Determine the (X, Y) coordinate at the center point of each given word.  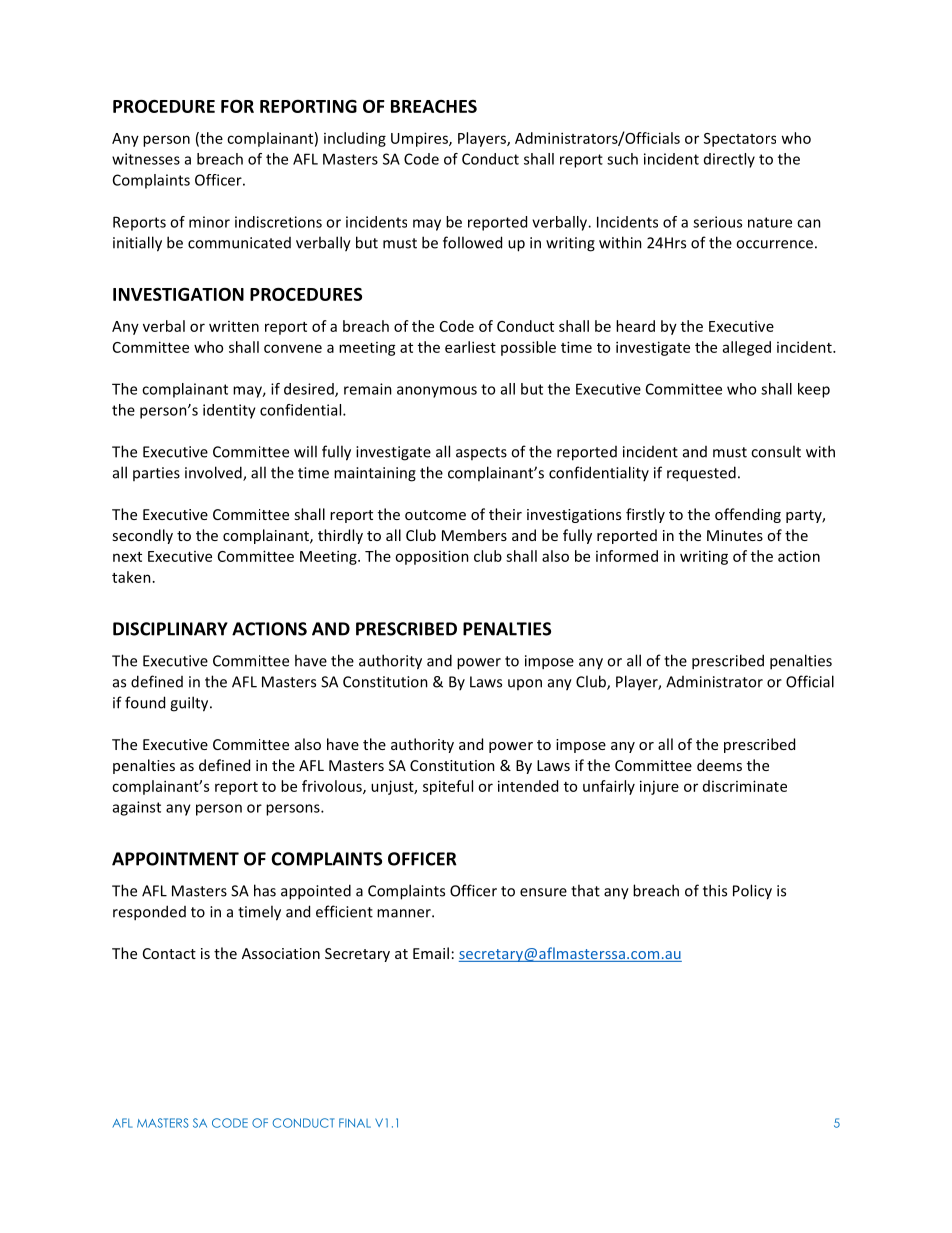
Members (474, 535)
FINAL (355, 1123)
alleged (747, 348)
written (234, 326)
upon (525, 684)
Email (431, 953)
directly (729, 160)
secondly (142, 536)
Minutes (735, 535)
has (265, 890)
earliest (470, 347)
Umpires (420, 139)
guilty (190, 704)
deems (719, 765)
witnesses (146, 159)
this (715, 890)
